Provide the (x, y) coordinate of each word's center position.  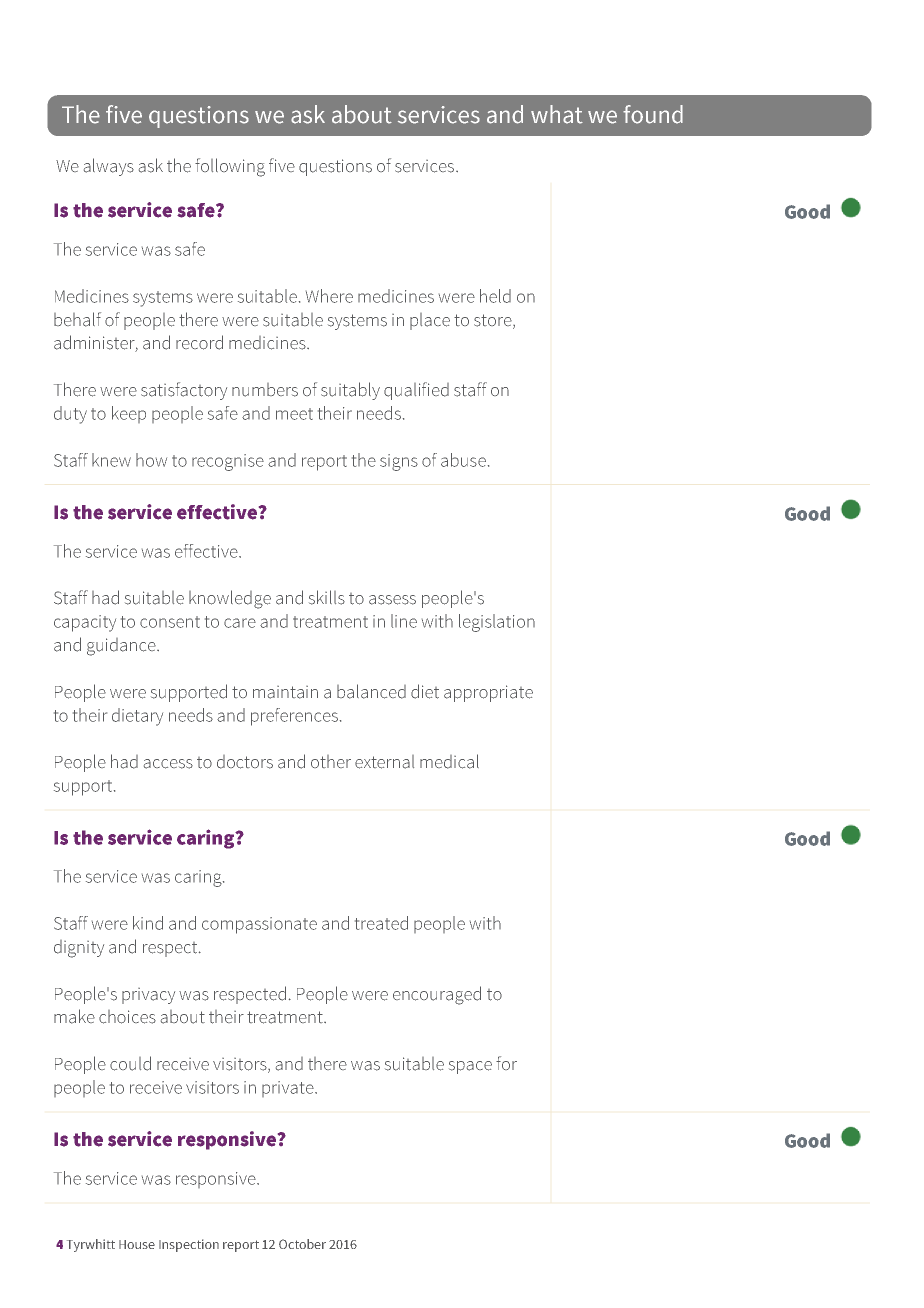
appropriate (488, 693)
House (137, 1244)
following (230, 167)
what (557, 114)
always (109, 167)
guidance (122, 647)
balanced (371, 691)
